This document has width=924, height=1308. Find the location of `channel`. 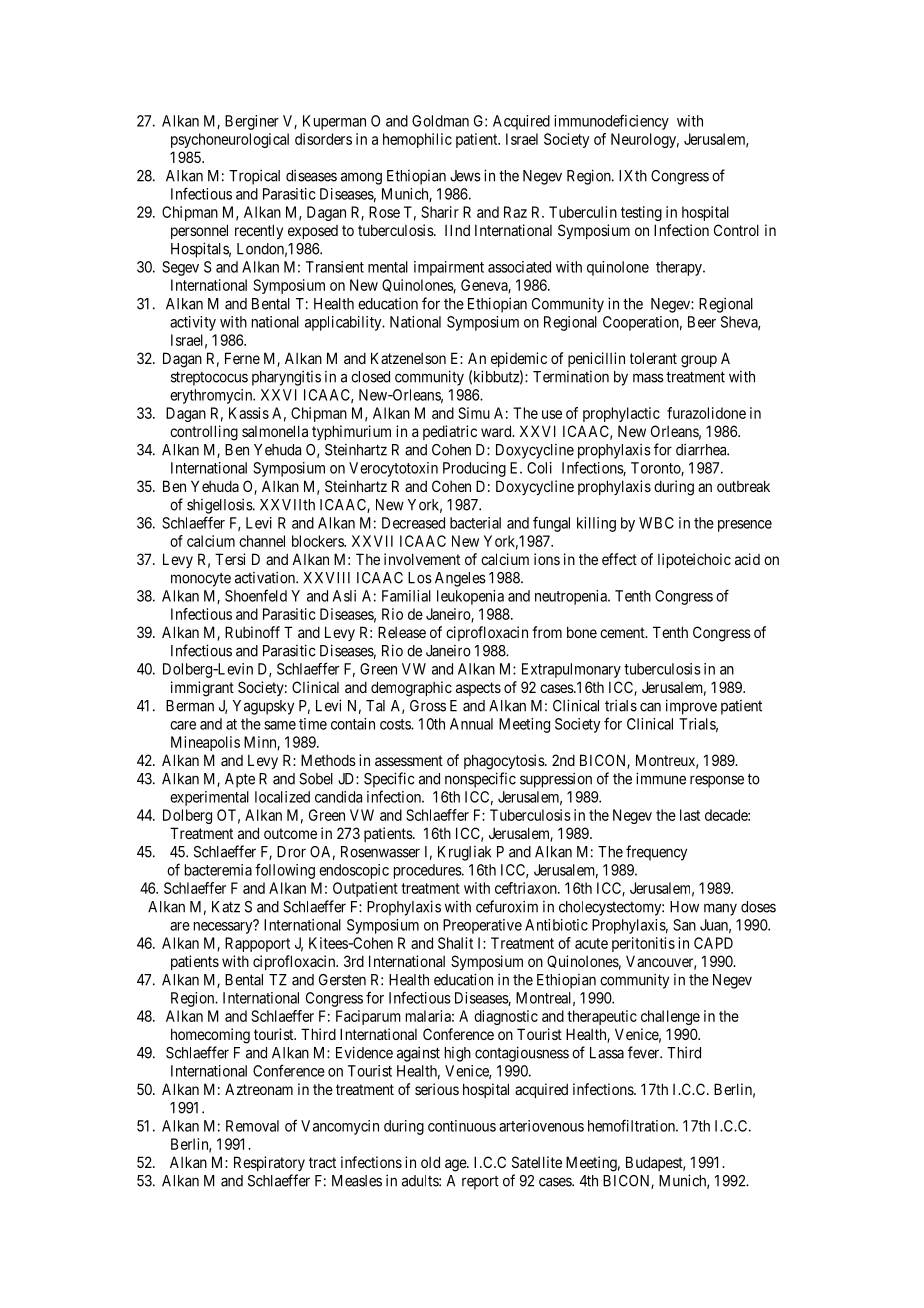

channel is located at coordinates (262, 541).
